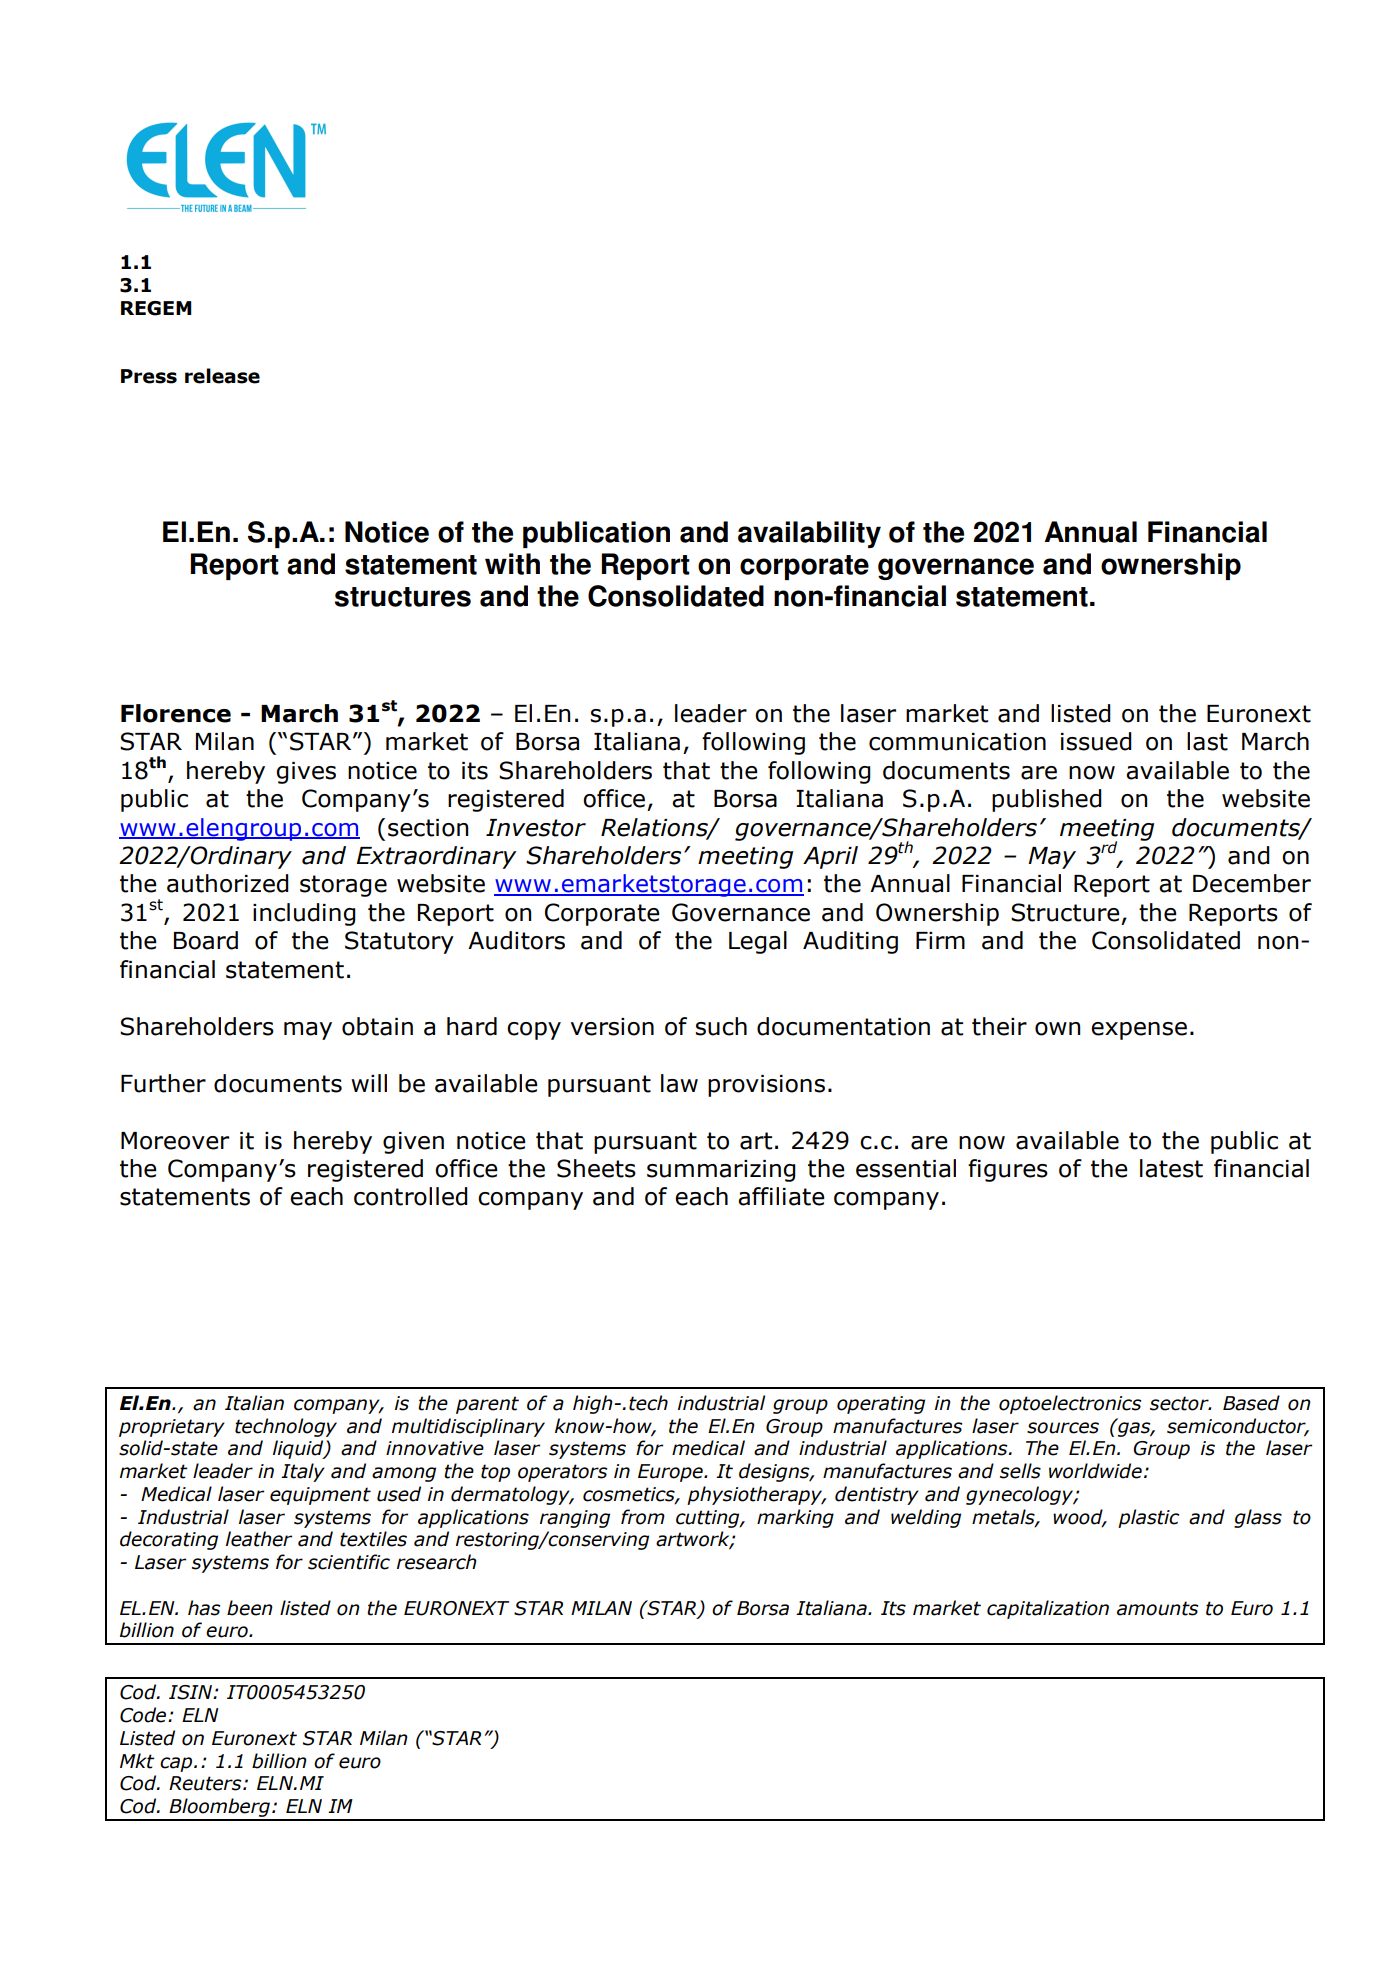  What do you see at coordinates (1096, 741) in the page?
I see `issued` at bounding box center [1096, 741].
